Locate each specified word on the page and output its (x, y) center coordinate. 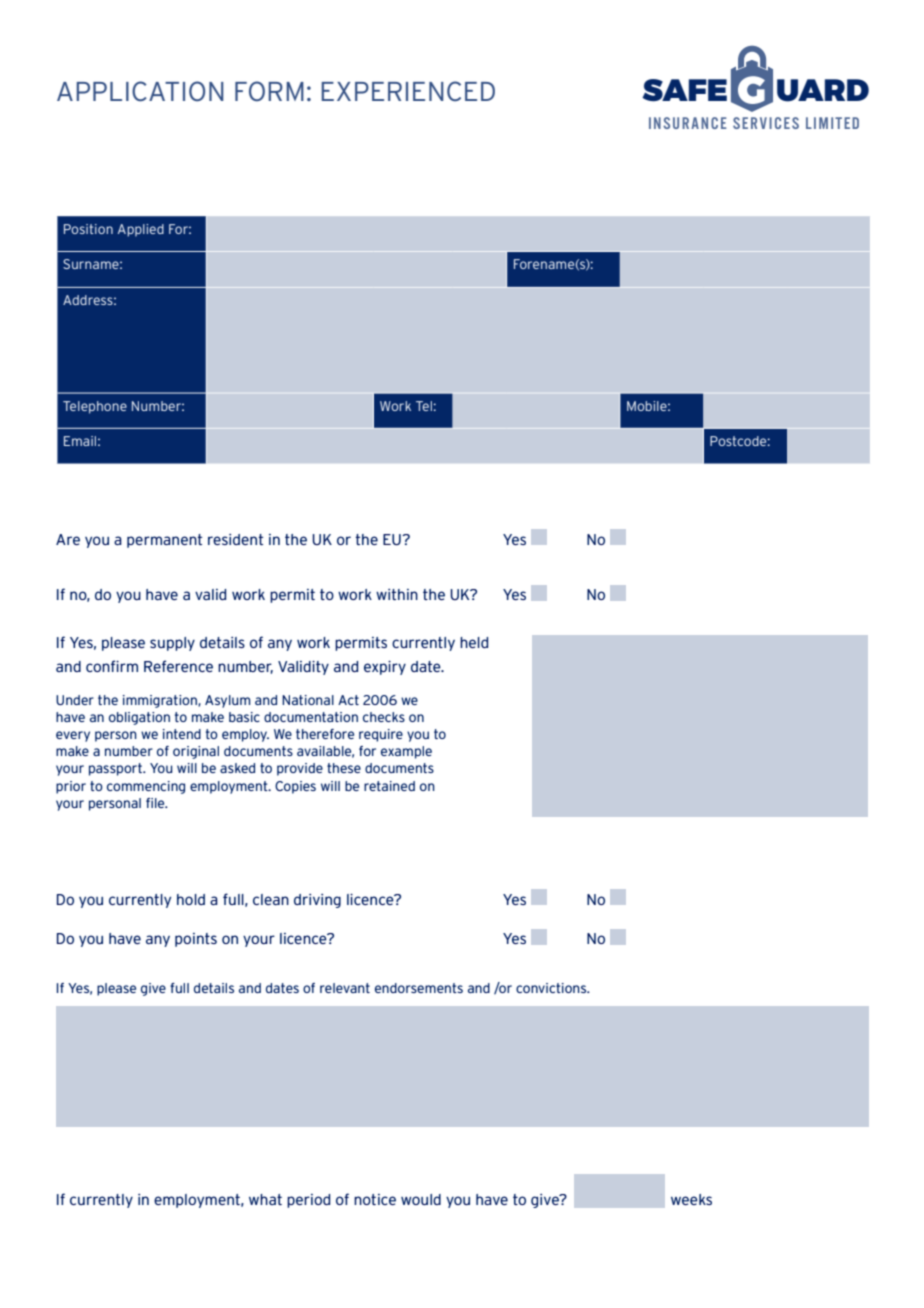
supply (172, 644)
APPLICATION (140, 91)
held (474, 642)
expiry (385, 668)
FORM (269, 91)
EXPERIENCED (408, 91)
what (265, 1199)
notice (375, 1199)
